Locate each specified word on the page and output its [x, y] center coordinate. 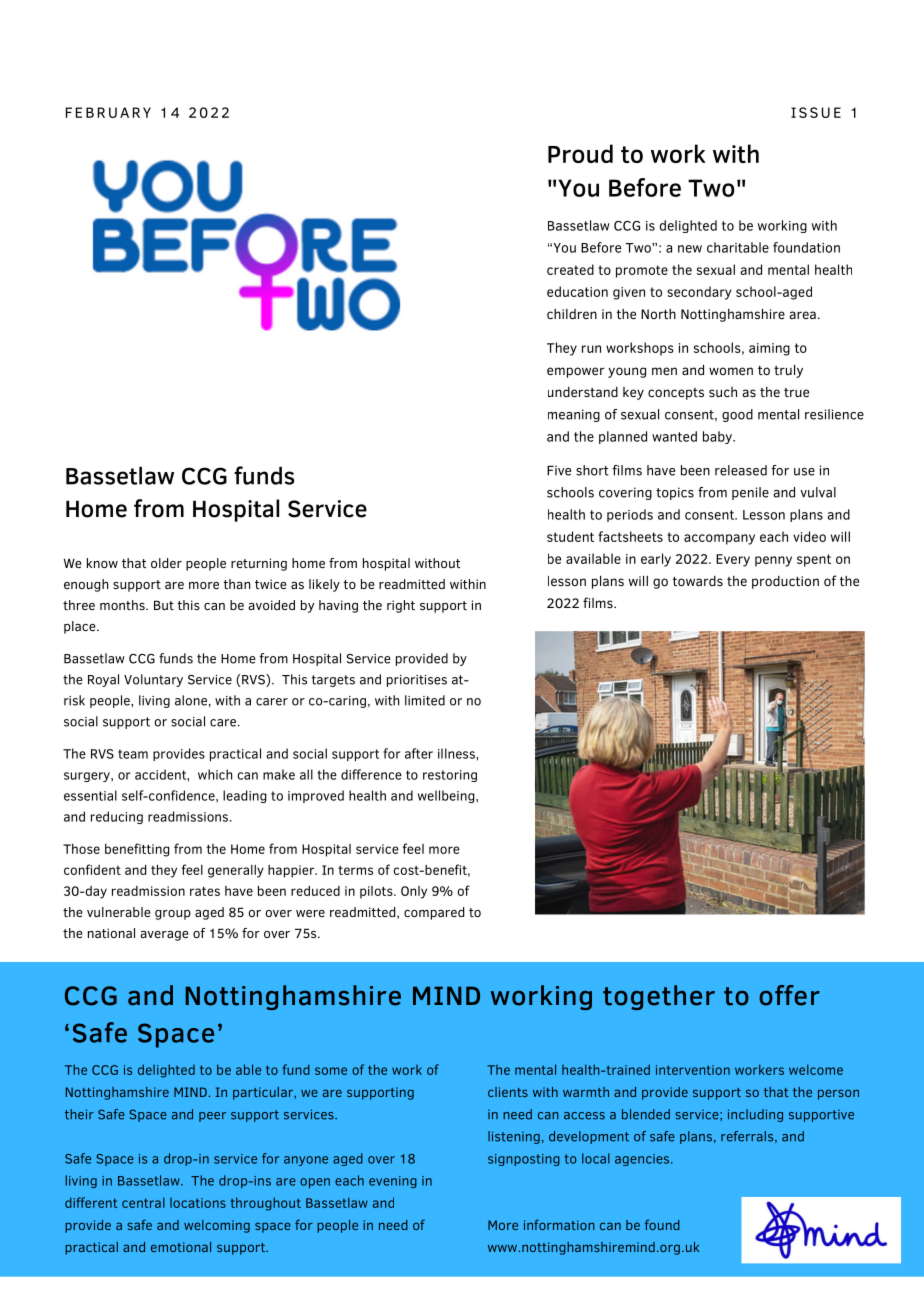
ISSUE [816, 112]
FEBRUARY [108, 112]
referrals [747, 1136]
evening [393, 1182]
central [143, 1202]
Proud [580, 153]
